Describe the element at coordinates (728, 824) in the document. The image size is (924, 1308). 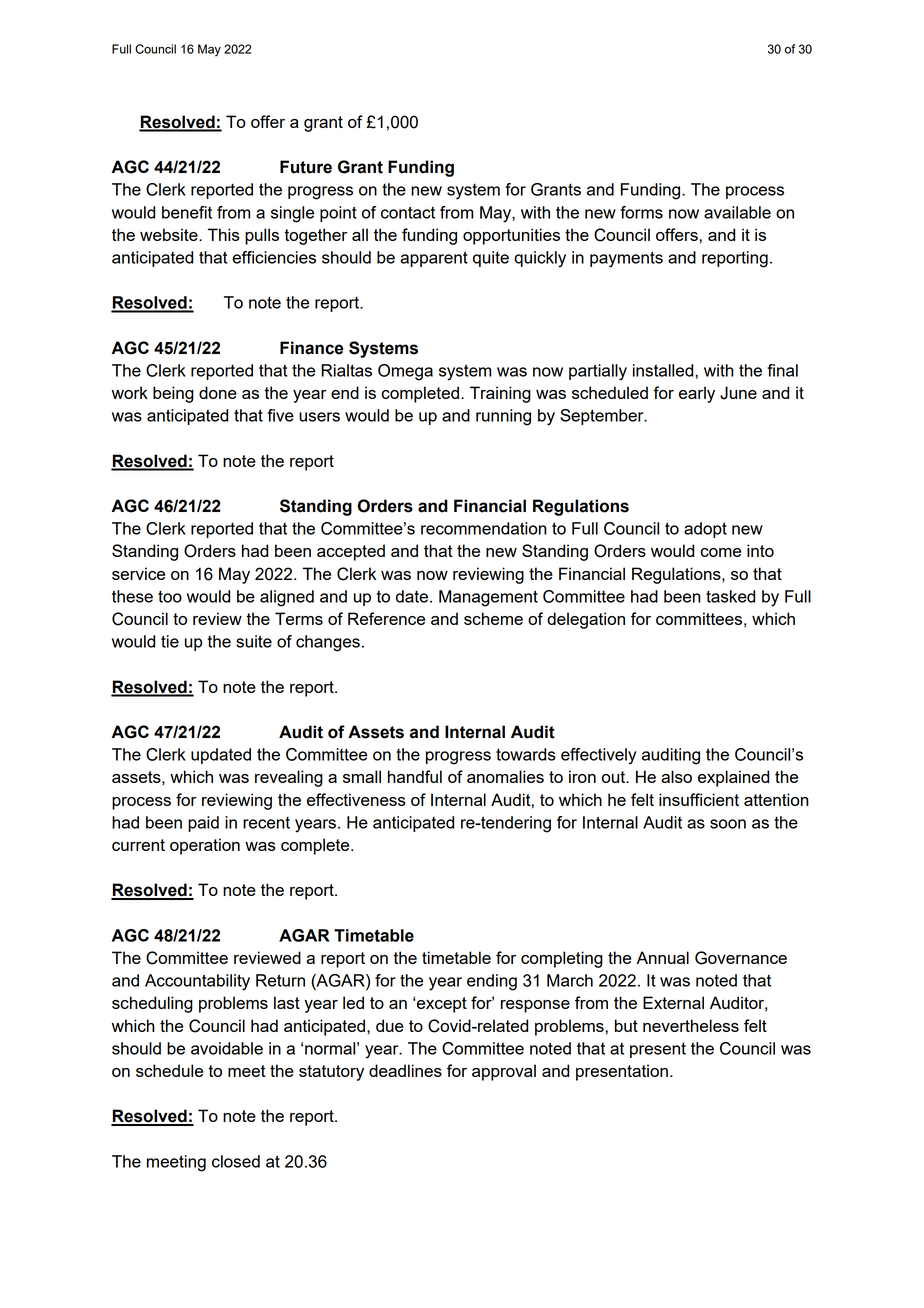
I see `soon` at that location.
